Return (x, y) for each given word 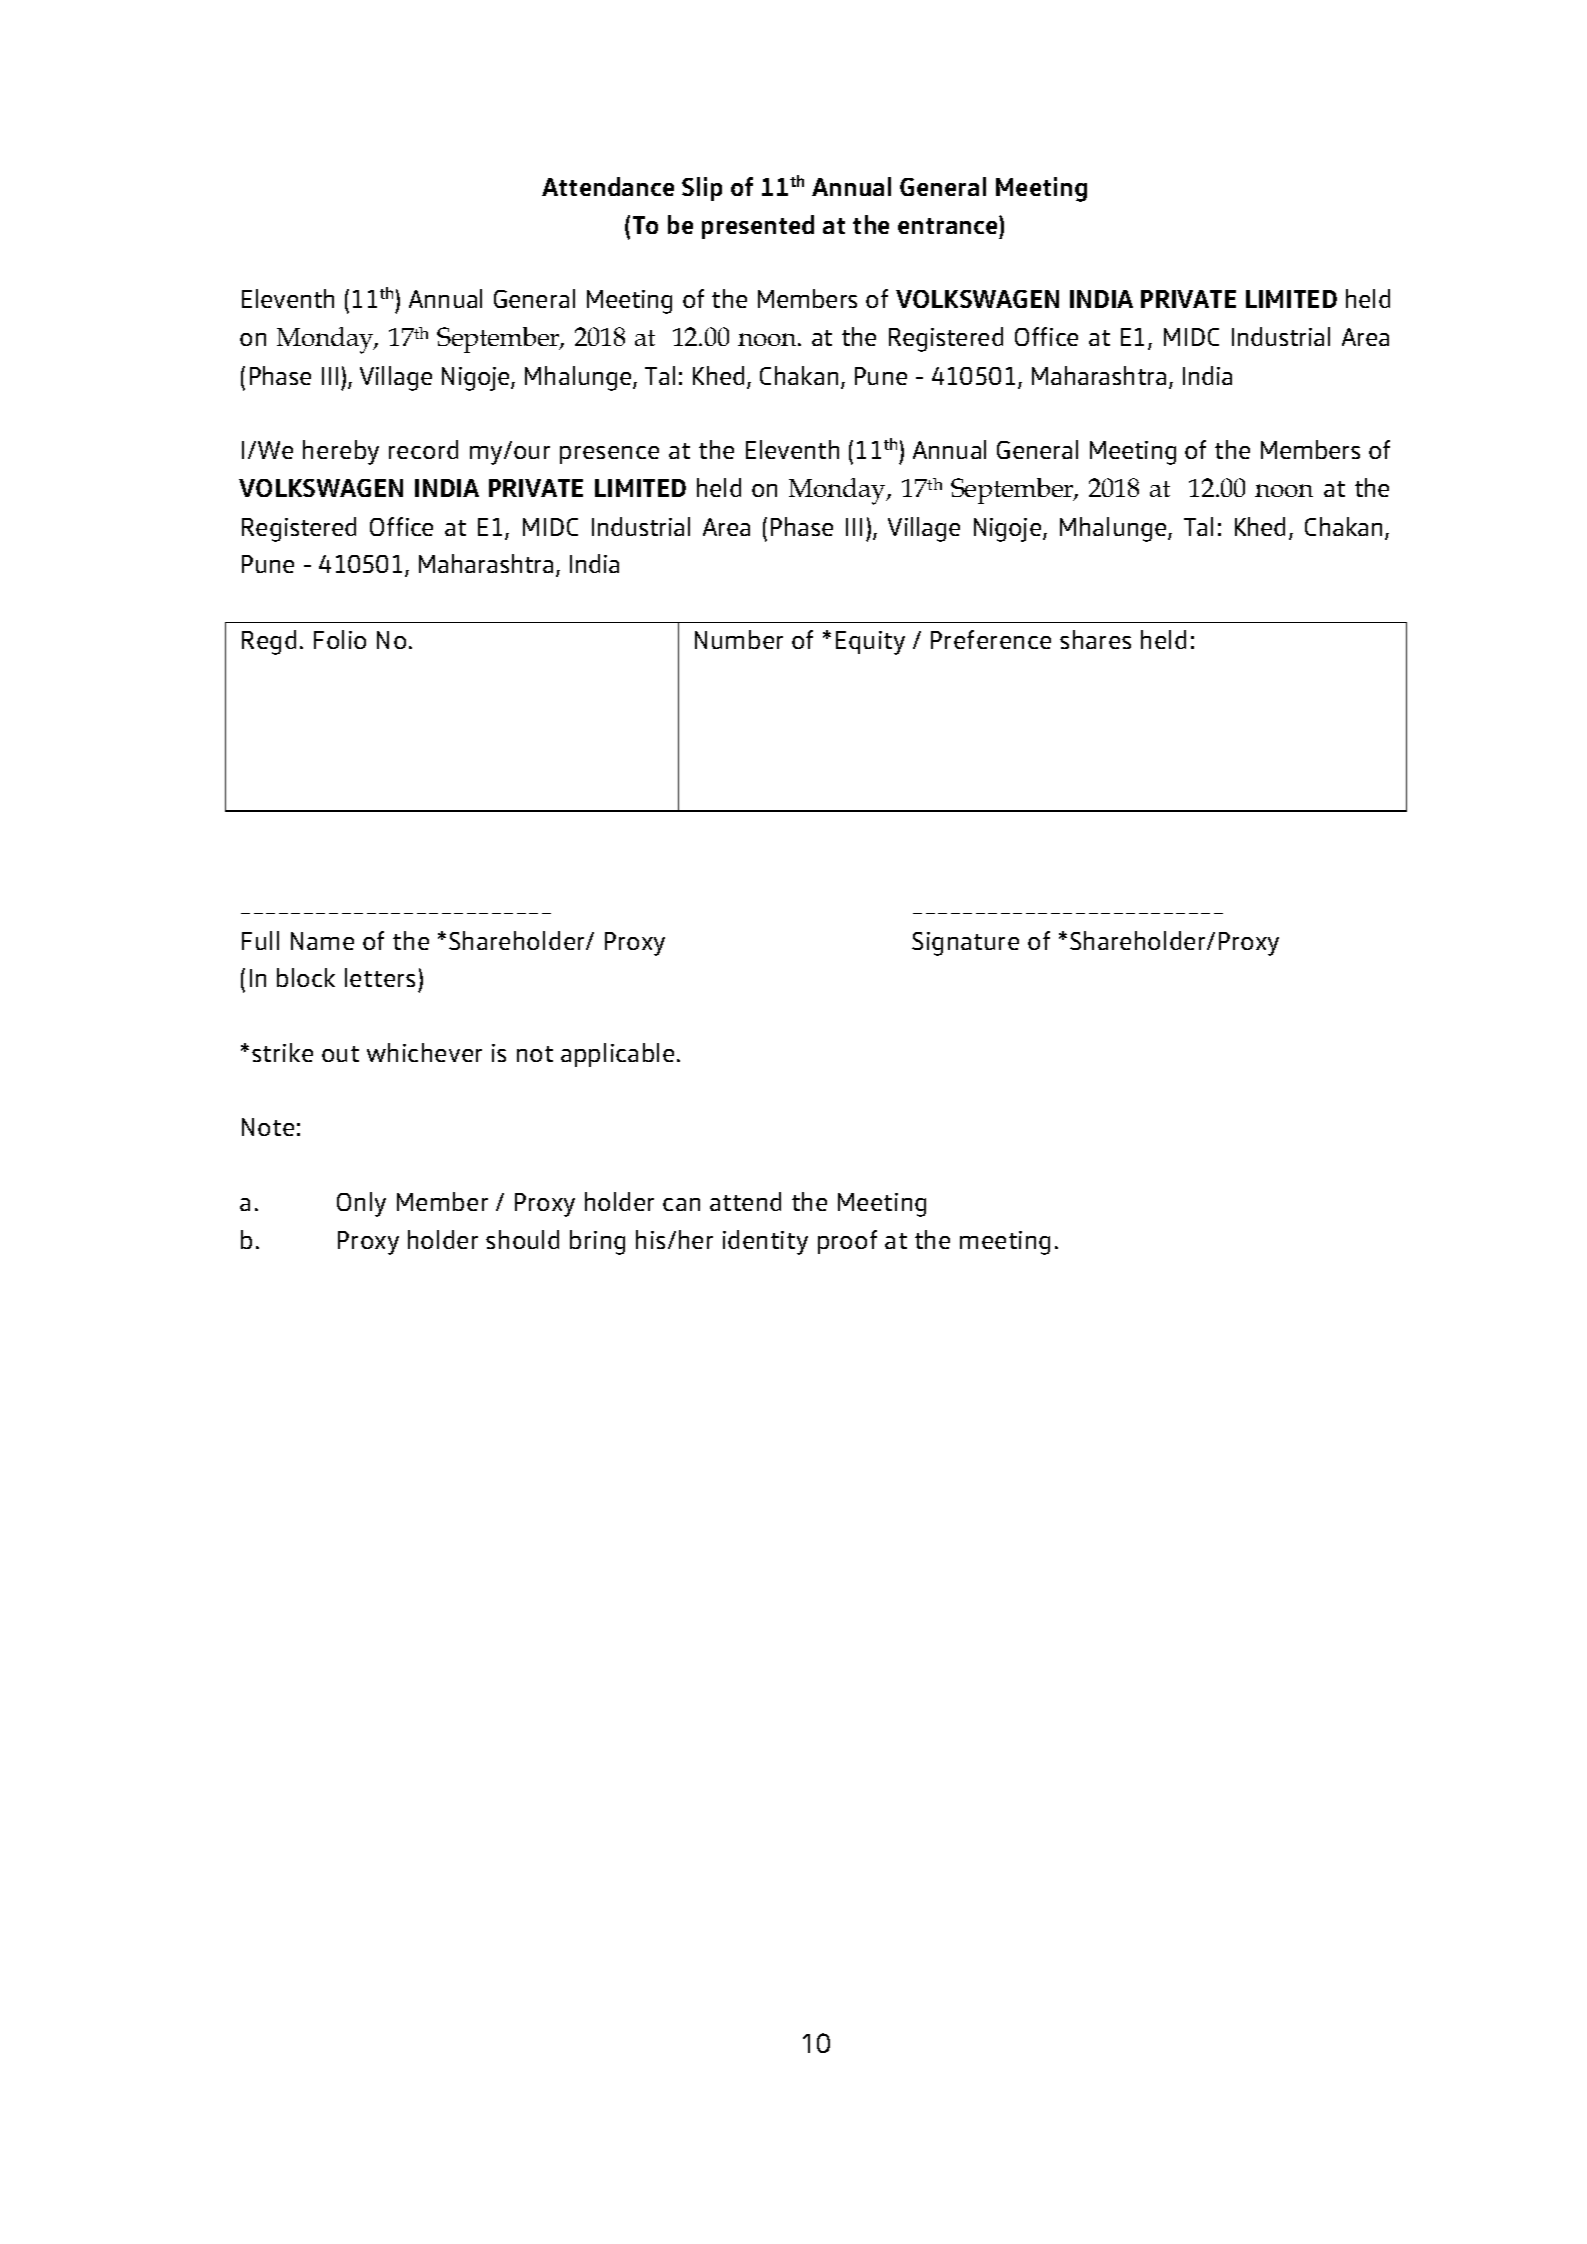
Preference (991, 639)
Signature (965, 944)
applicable (617, 1055)
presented (758, 227)
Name (322, 941)
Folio (340, 639)
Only (361, 1204)
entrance (949, 225)
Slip (702, 189)
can (681, 1204)
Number (739, 639)
